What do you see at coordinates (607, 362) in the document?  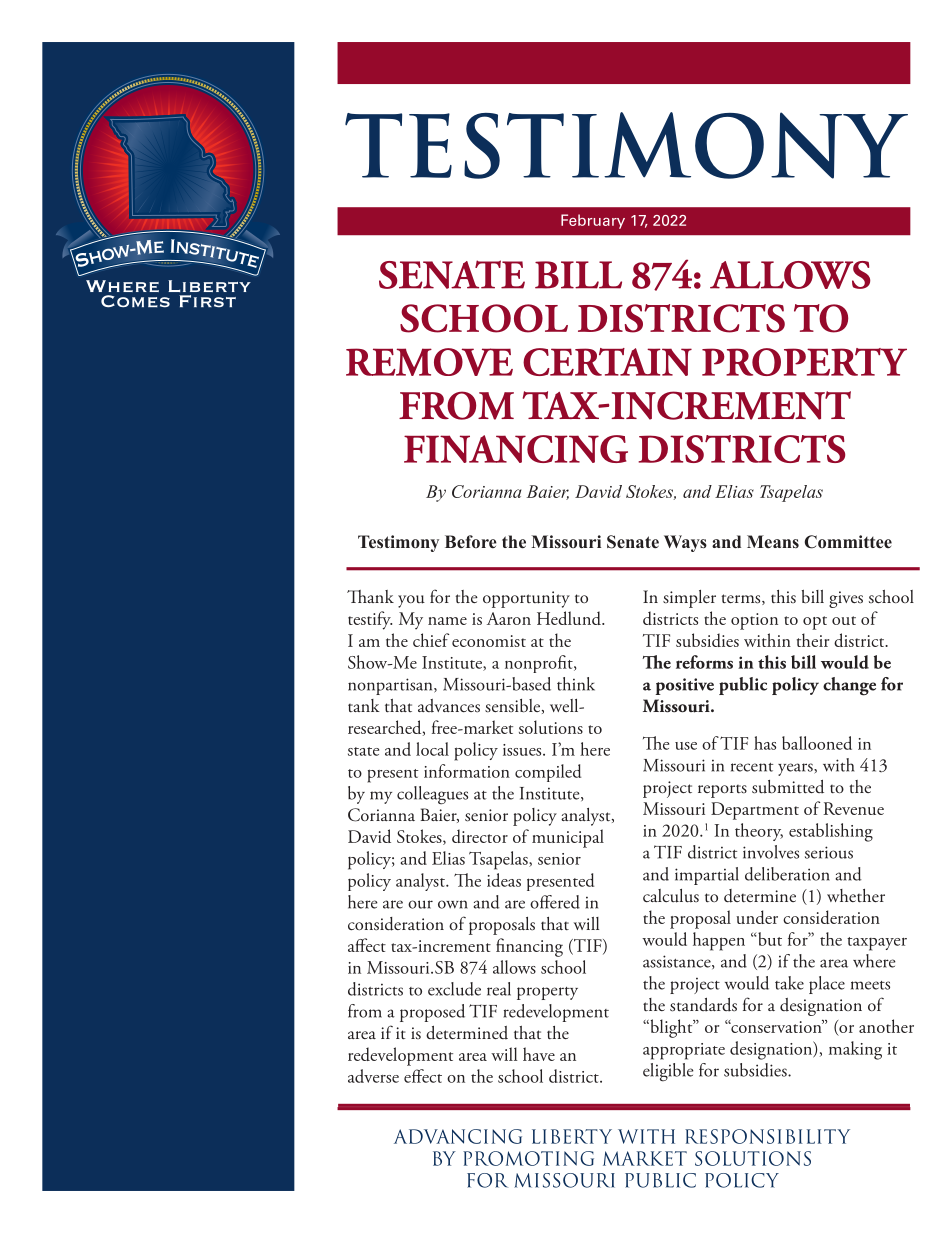 I see `CERTAIN` at bounding box center [607, 362].
